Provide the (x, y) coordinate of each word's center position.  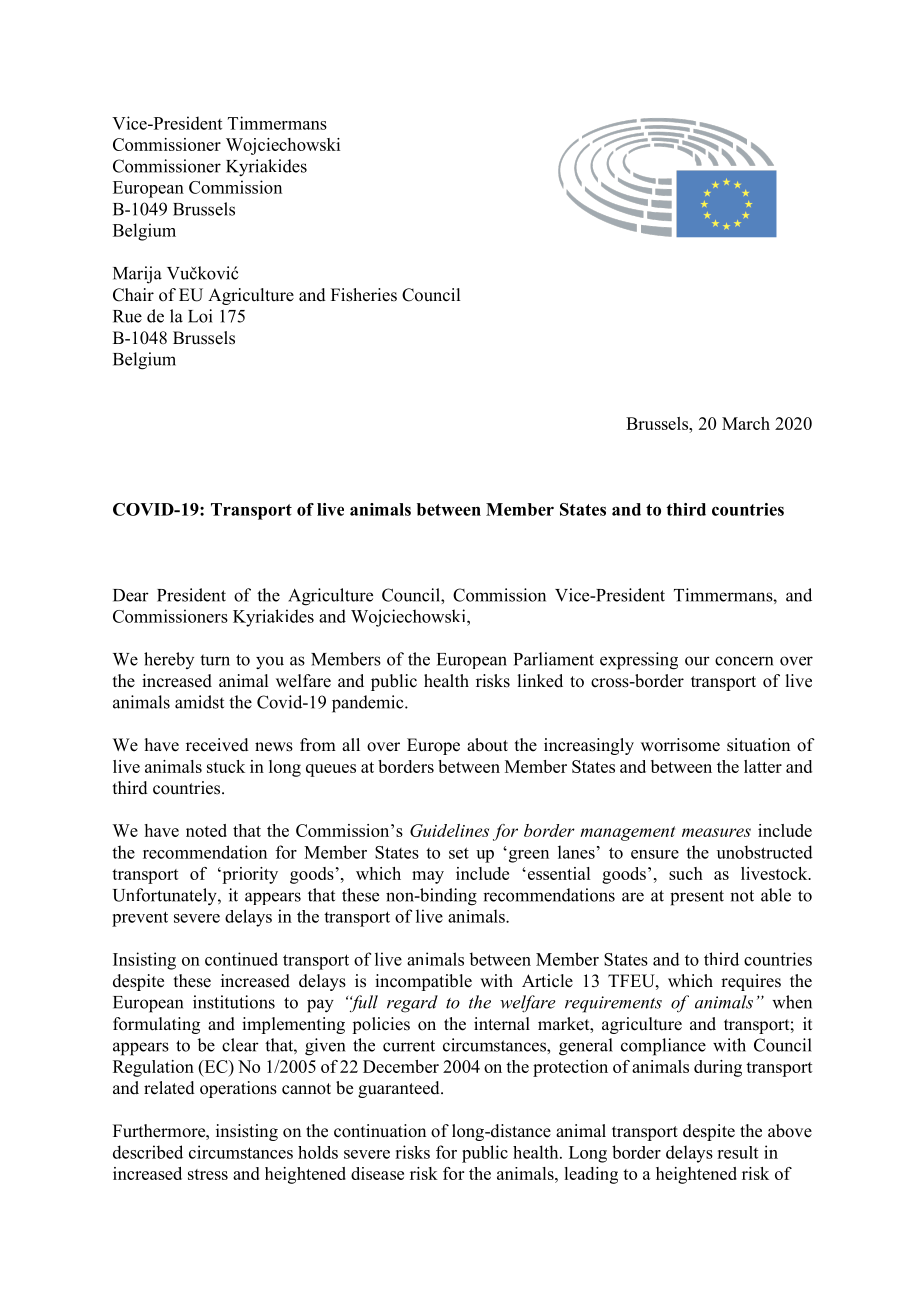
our (697, 661)
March (746, 423)
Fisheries (364, 295)
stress (208, 1174)
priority (249, 875)
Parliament (554, 659)
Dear (131, 595)
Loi (200, 316)
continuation (380, 1131)
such (686, 873)
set (459, 853)
